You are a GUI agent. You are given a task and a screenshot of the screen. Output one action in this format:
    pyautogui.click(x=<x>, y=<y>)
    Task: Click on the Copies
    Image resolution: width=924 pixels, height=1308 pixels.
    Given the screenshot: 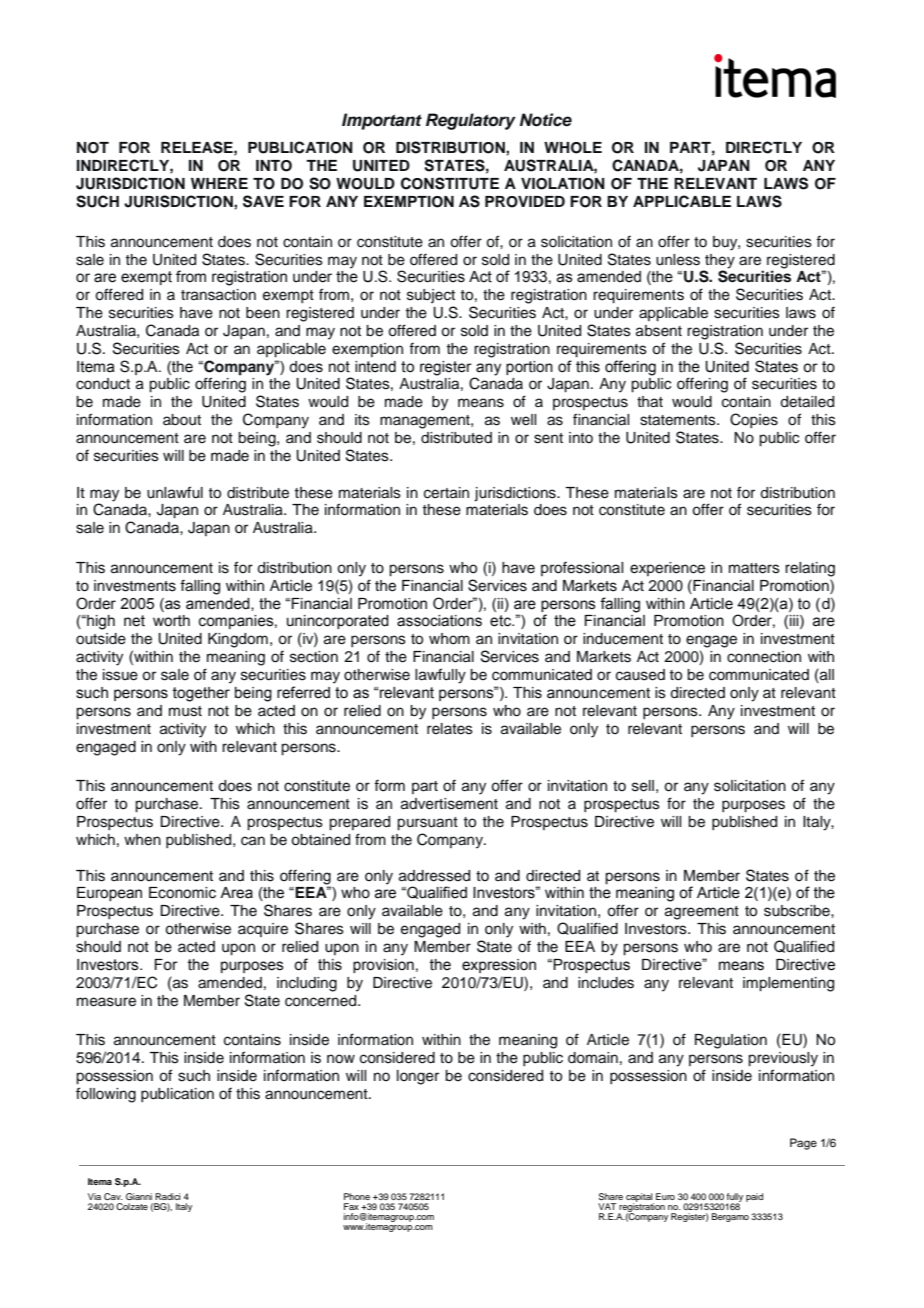 What is the action you would take?
    pyautogui.click(x=754, y=420)
